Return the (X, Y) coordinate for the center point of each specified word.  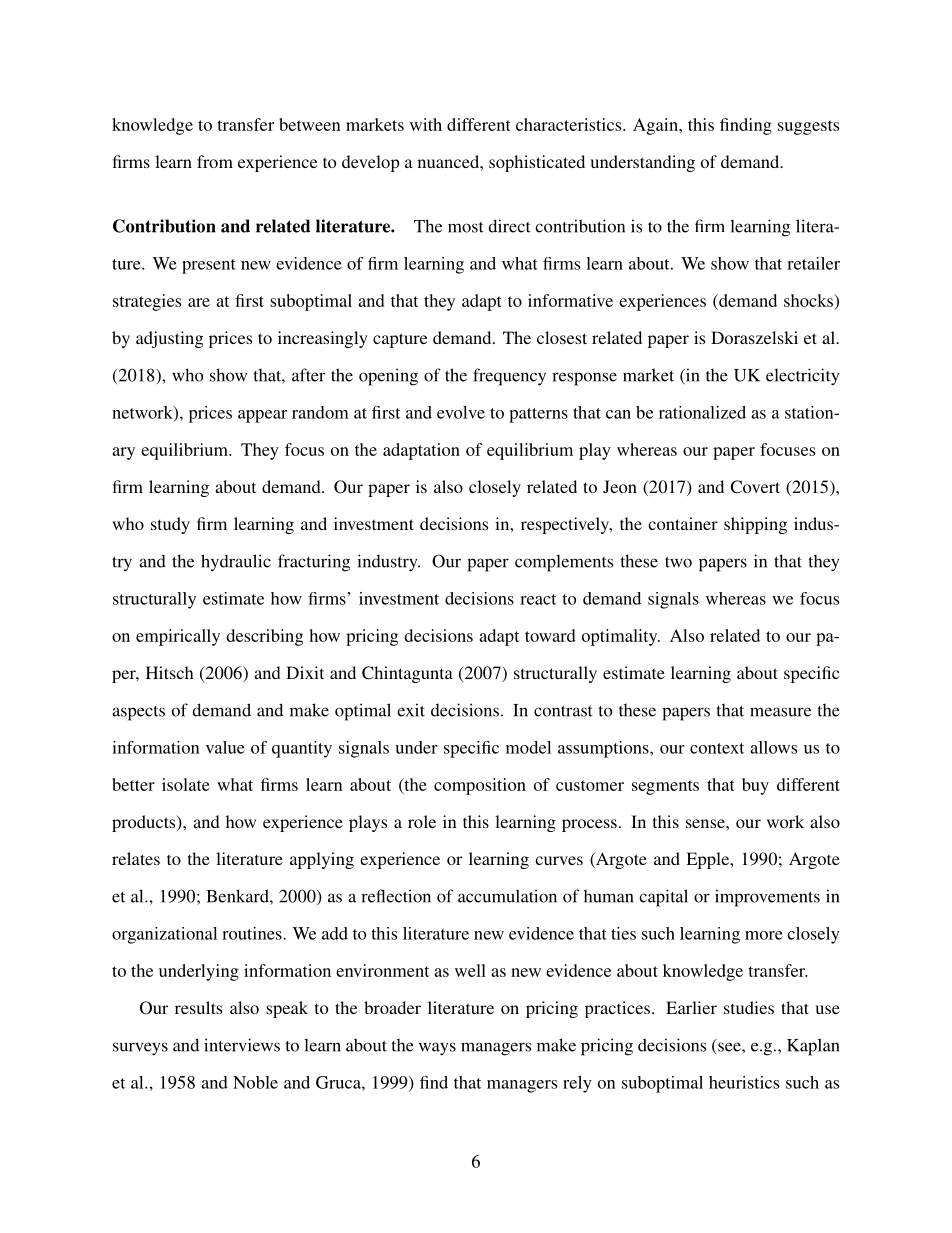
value (225, 747)
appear (262, 416)
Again (656, 126)
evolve (461, 412)
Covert (755, 487)
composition (480, 786)
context (717, 748)
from (215, 161)
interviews (242, 1045)
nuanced (449, 161)
